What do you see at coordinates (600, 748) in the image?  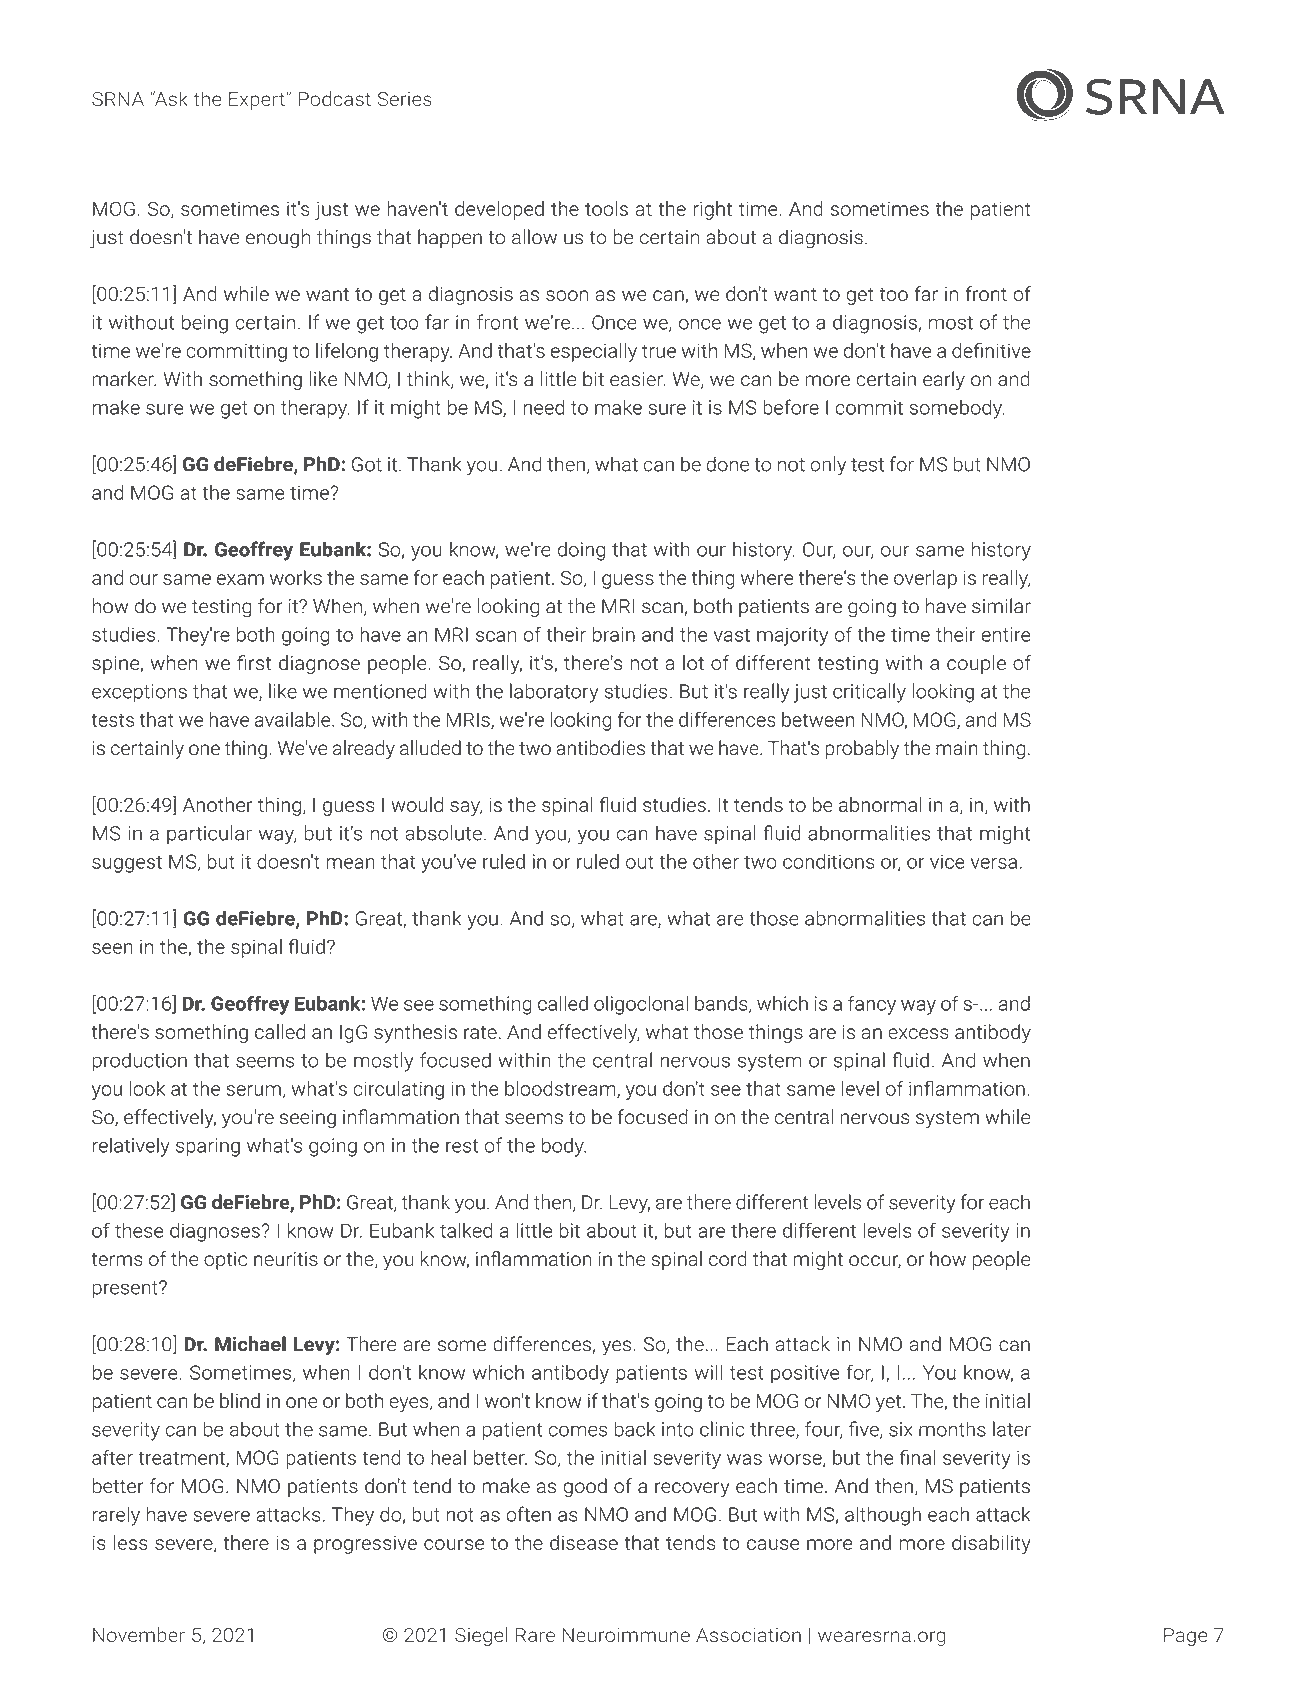 I see `antibodies` at bounding box center [600, 748].
